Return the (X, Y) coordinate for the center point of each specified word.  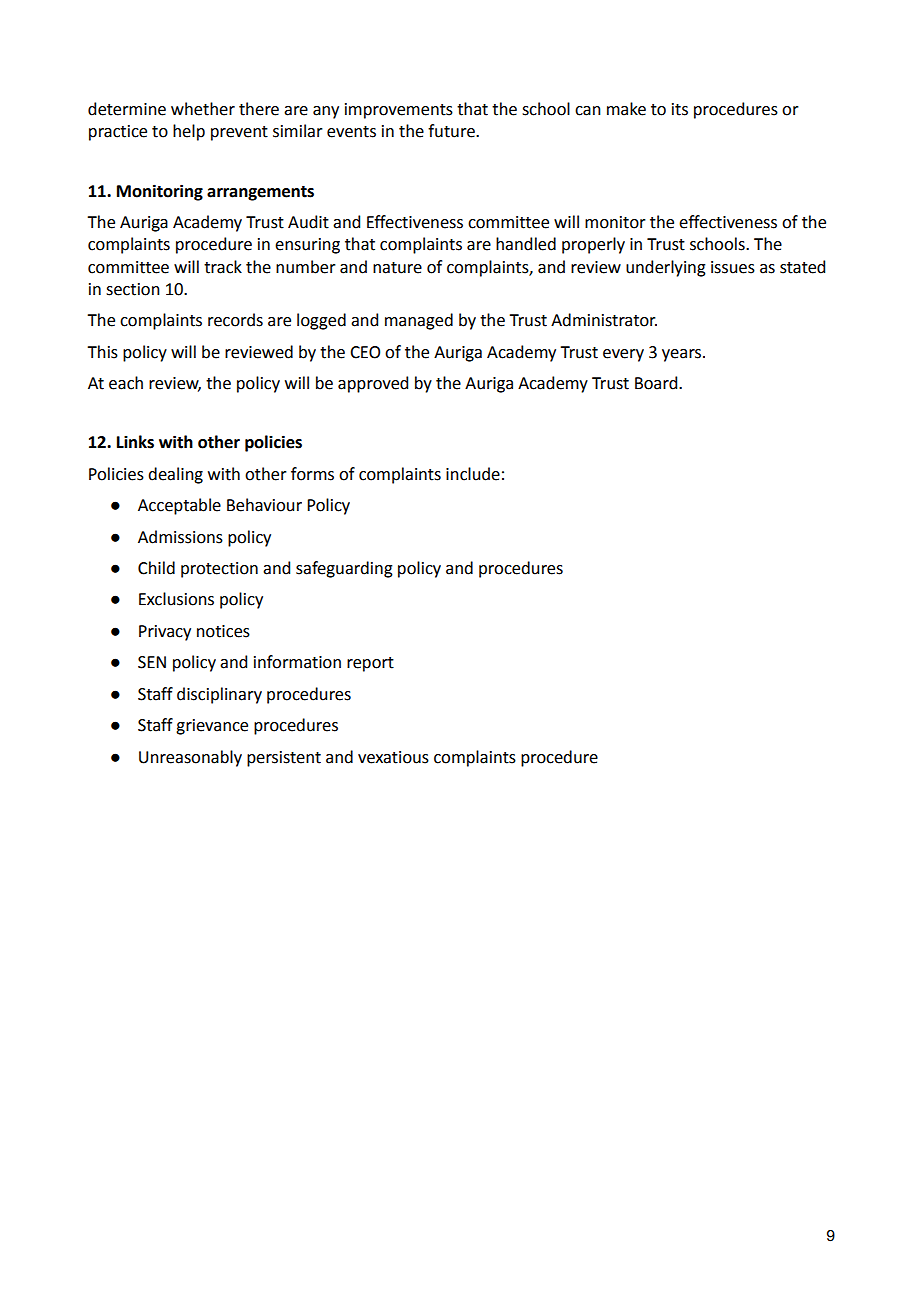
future (452, 131)
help (189, 132)
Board (657, 383)
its (680, 109)
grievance (212, 727)
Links (135, 442)
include (473, 474)
